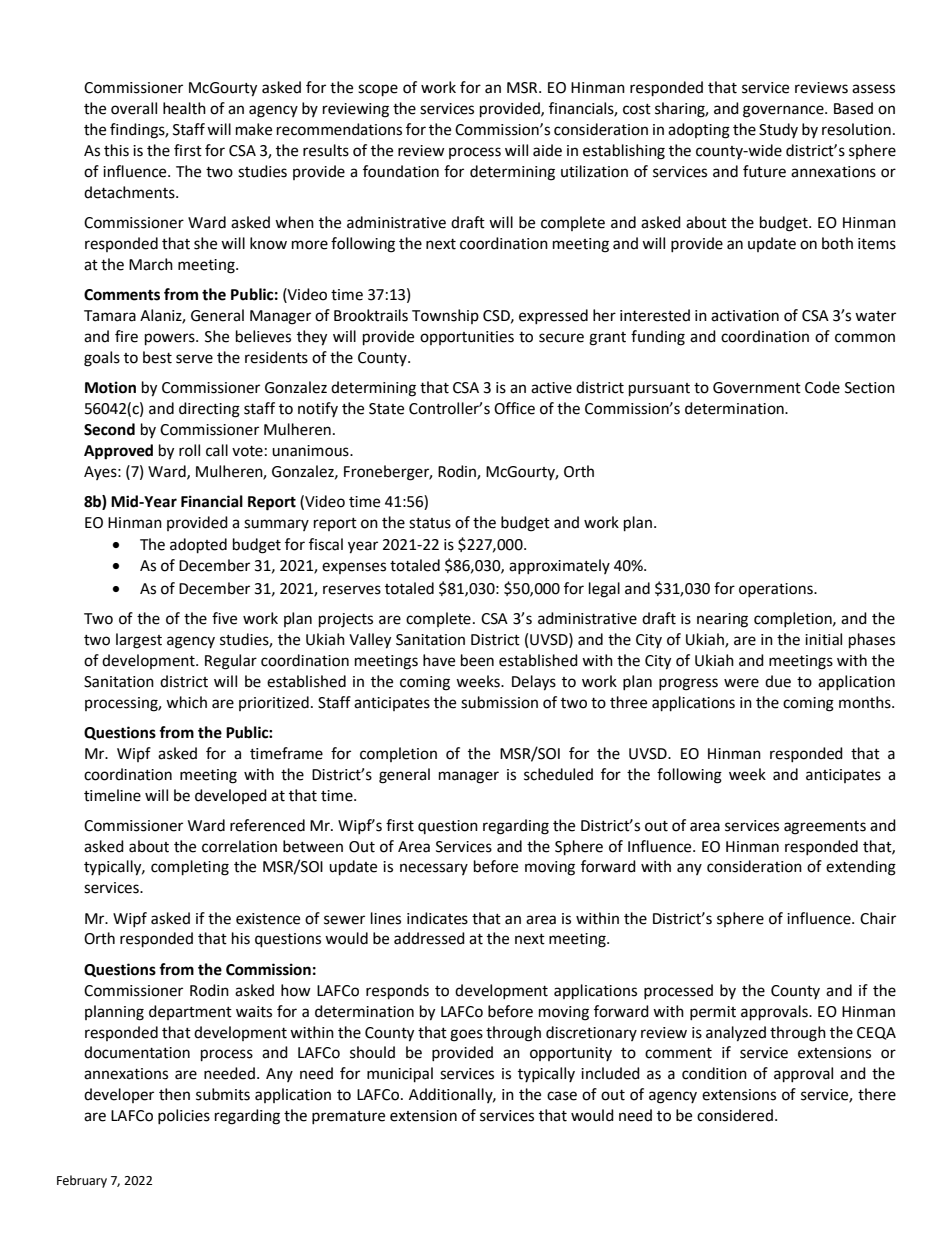  I want to click on been, so click(477, 660).
